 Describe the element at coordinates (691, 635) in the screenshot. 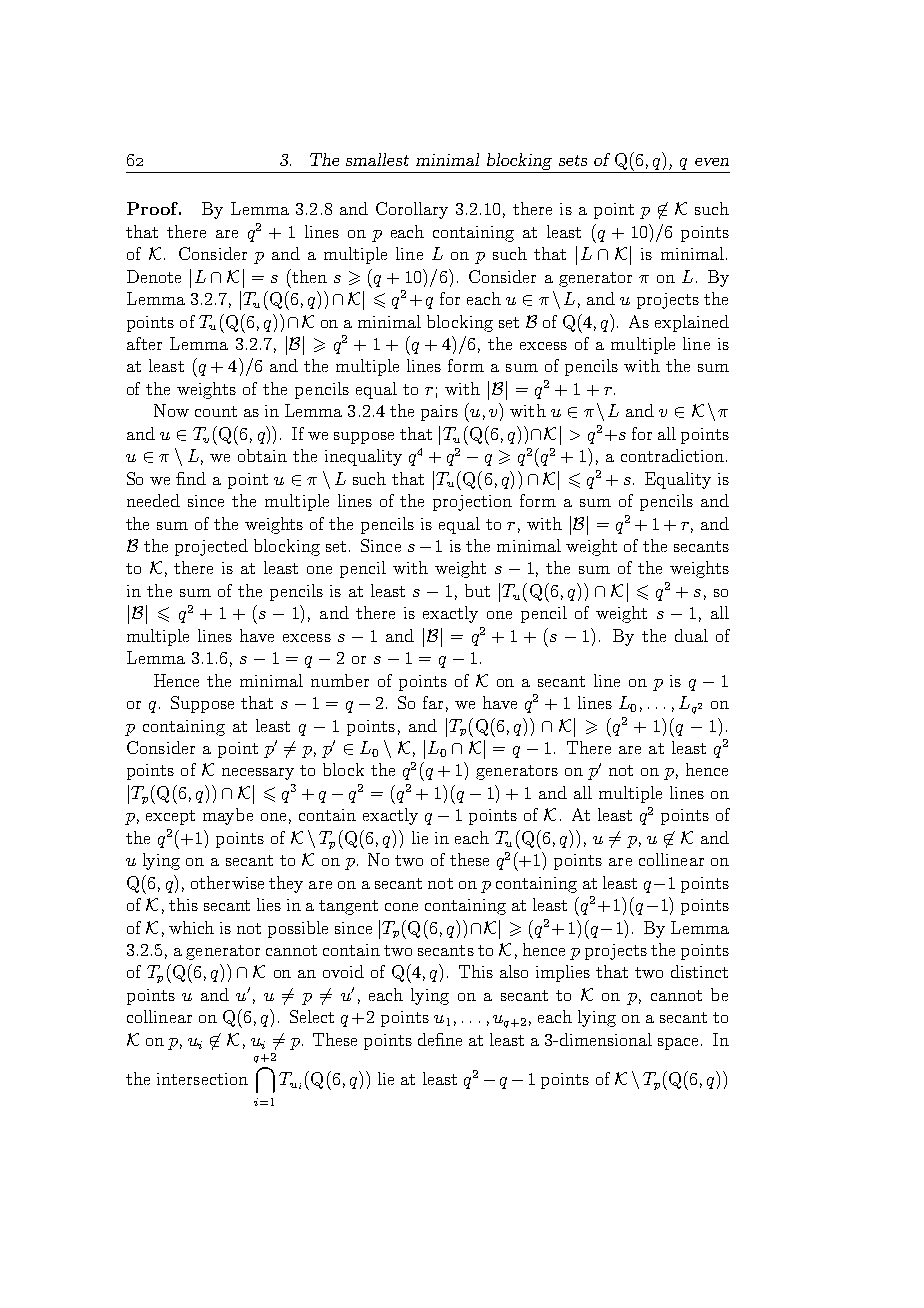

I see `dual` at that location.
